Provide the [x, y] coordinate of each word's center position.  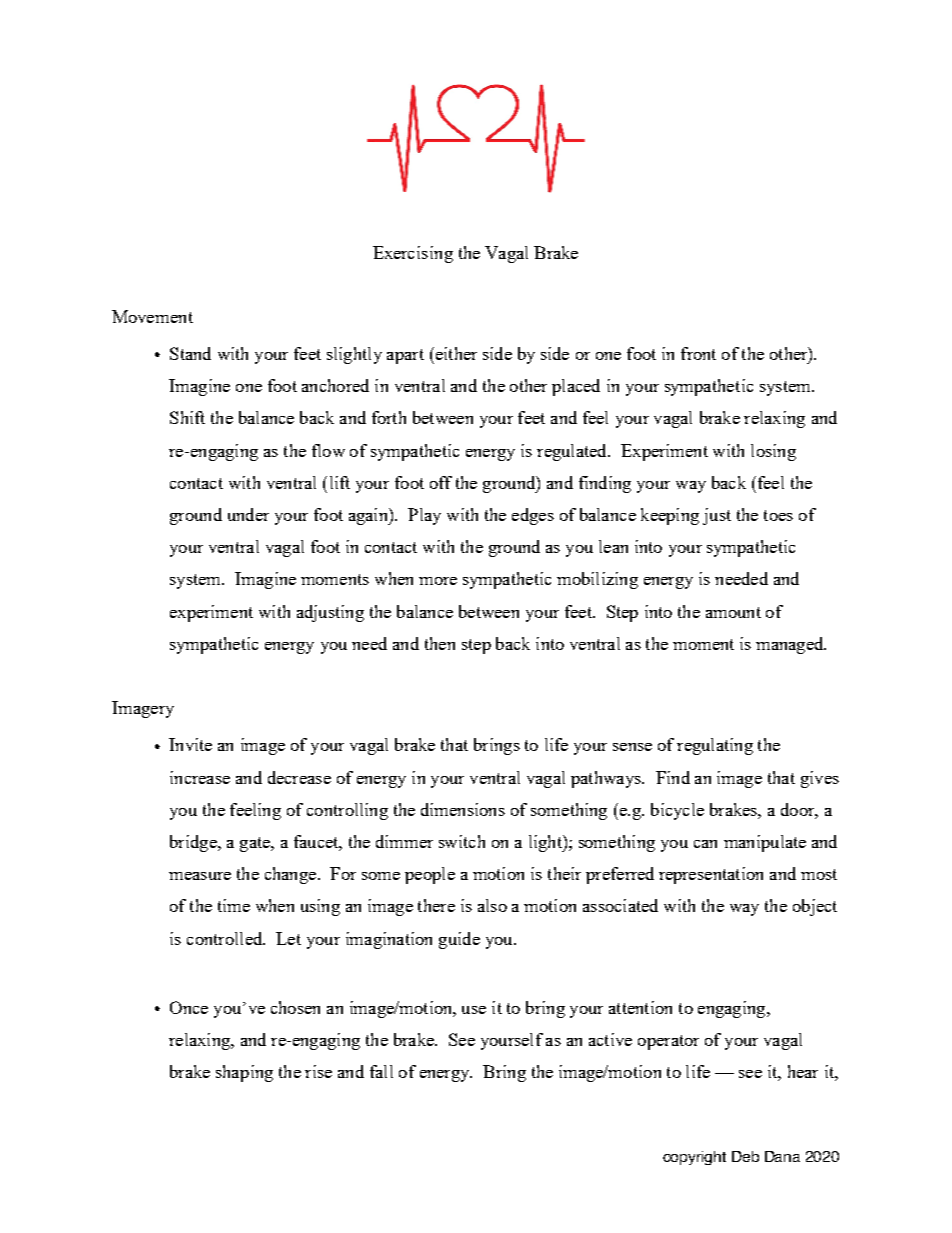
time [234, 905]
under [248, 514]
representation [711, 875]
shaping [244, 1073]
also [492, 905]
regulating [715, 746]
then [440, 643]
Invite [190, 744]
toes [778, 515]
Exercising [413, 254]
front [698, 353]
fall [381, 1071]
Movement [152, 316]
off [441, 482]
